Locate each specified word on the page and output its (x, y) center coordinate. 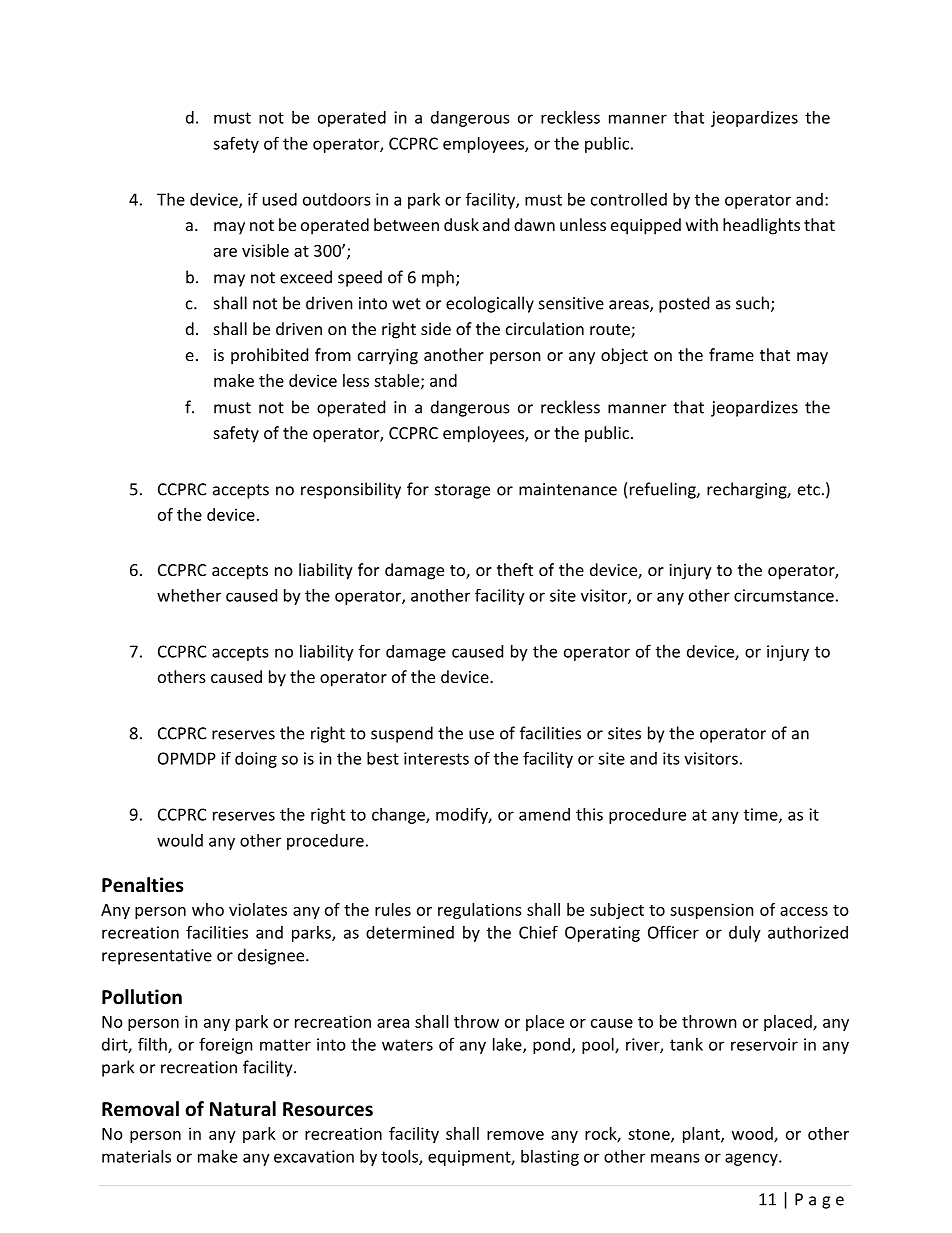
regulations (480, 911)
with (702, 224)
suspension (712, 911)
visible (265, 250)
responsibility (351, 490)
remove (515, 1135)
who (208, 909)
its (671, 758)
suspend (402, 734)
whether (189, 595)
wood (753, 1134)
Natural (243, 1109)
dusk (461, 224)
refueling (664, 490)
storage (462, 491)
